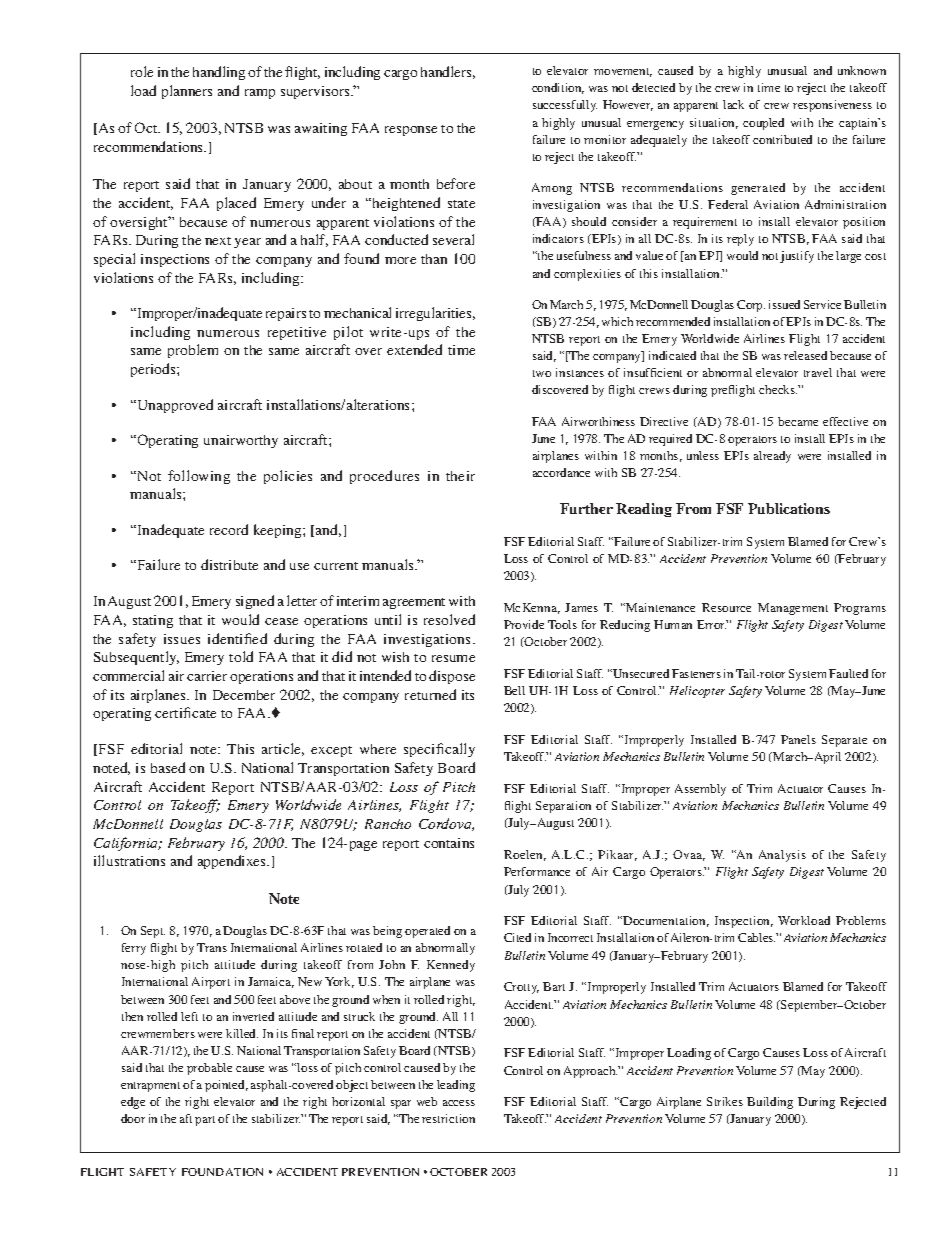 The width and height of the screenshot is (952, 1233). Describe the element at coordinates (793, 609) in the screenshot. I see `Management` at that location.
